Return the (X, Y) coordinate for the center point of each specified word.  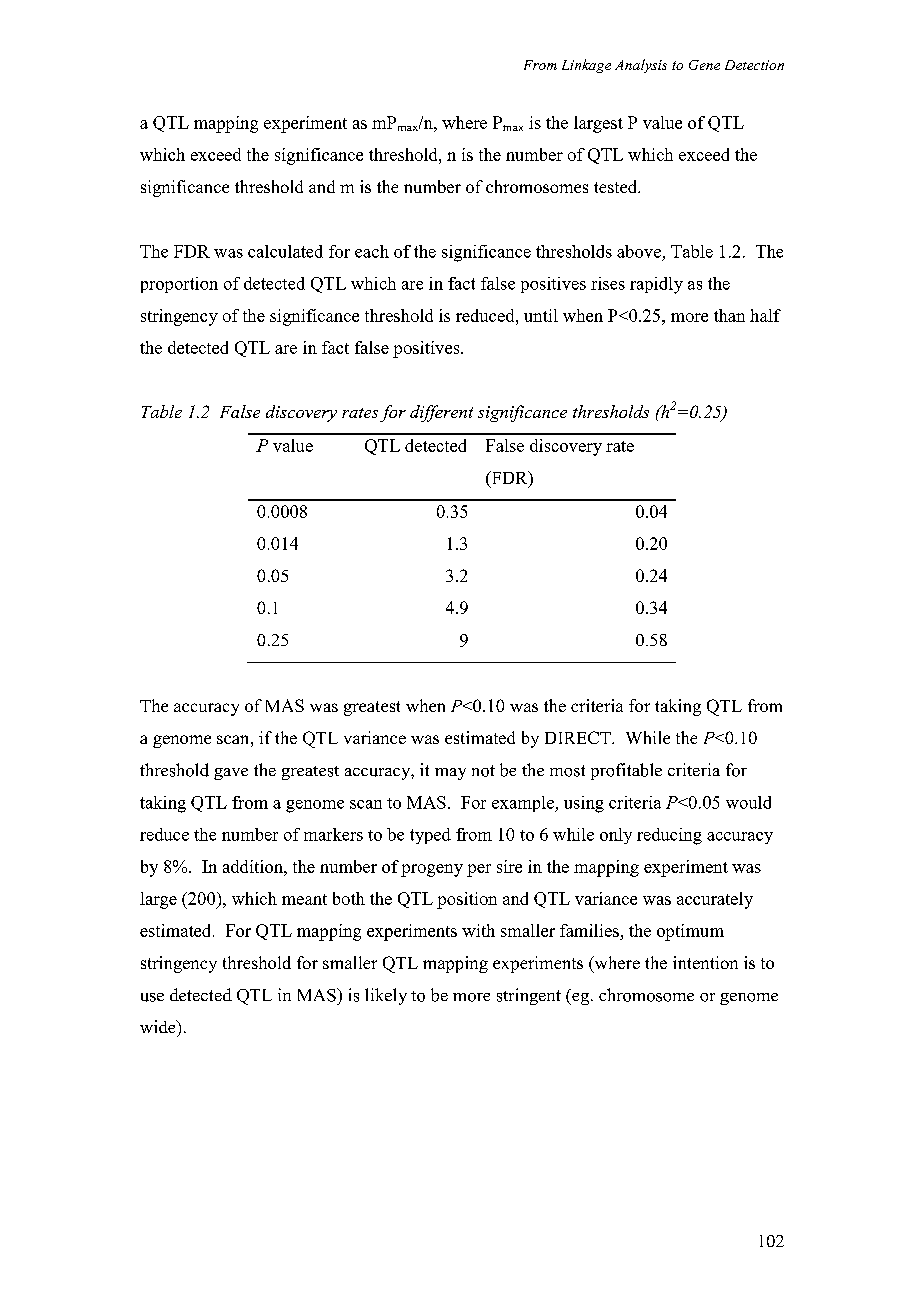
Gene (704, 65)
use (152, 997)
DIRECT (579, 737)
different (441, 413)
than (729, 315)
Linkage (586, 66)
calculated (285, 251)
